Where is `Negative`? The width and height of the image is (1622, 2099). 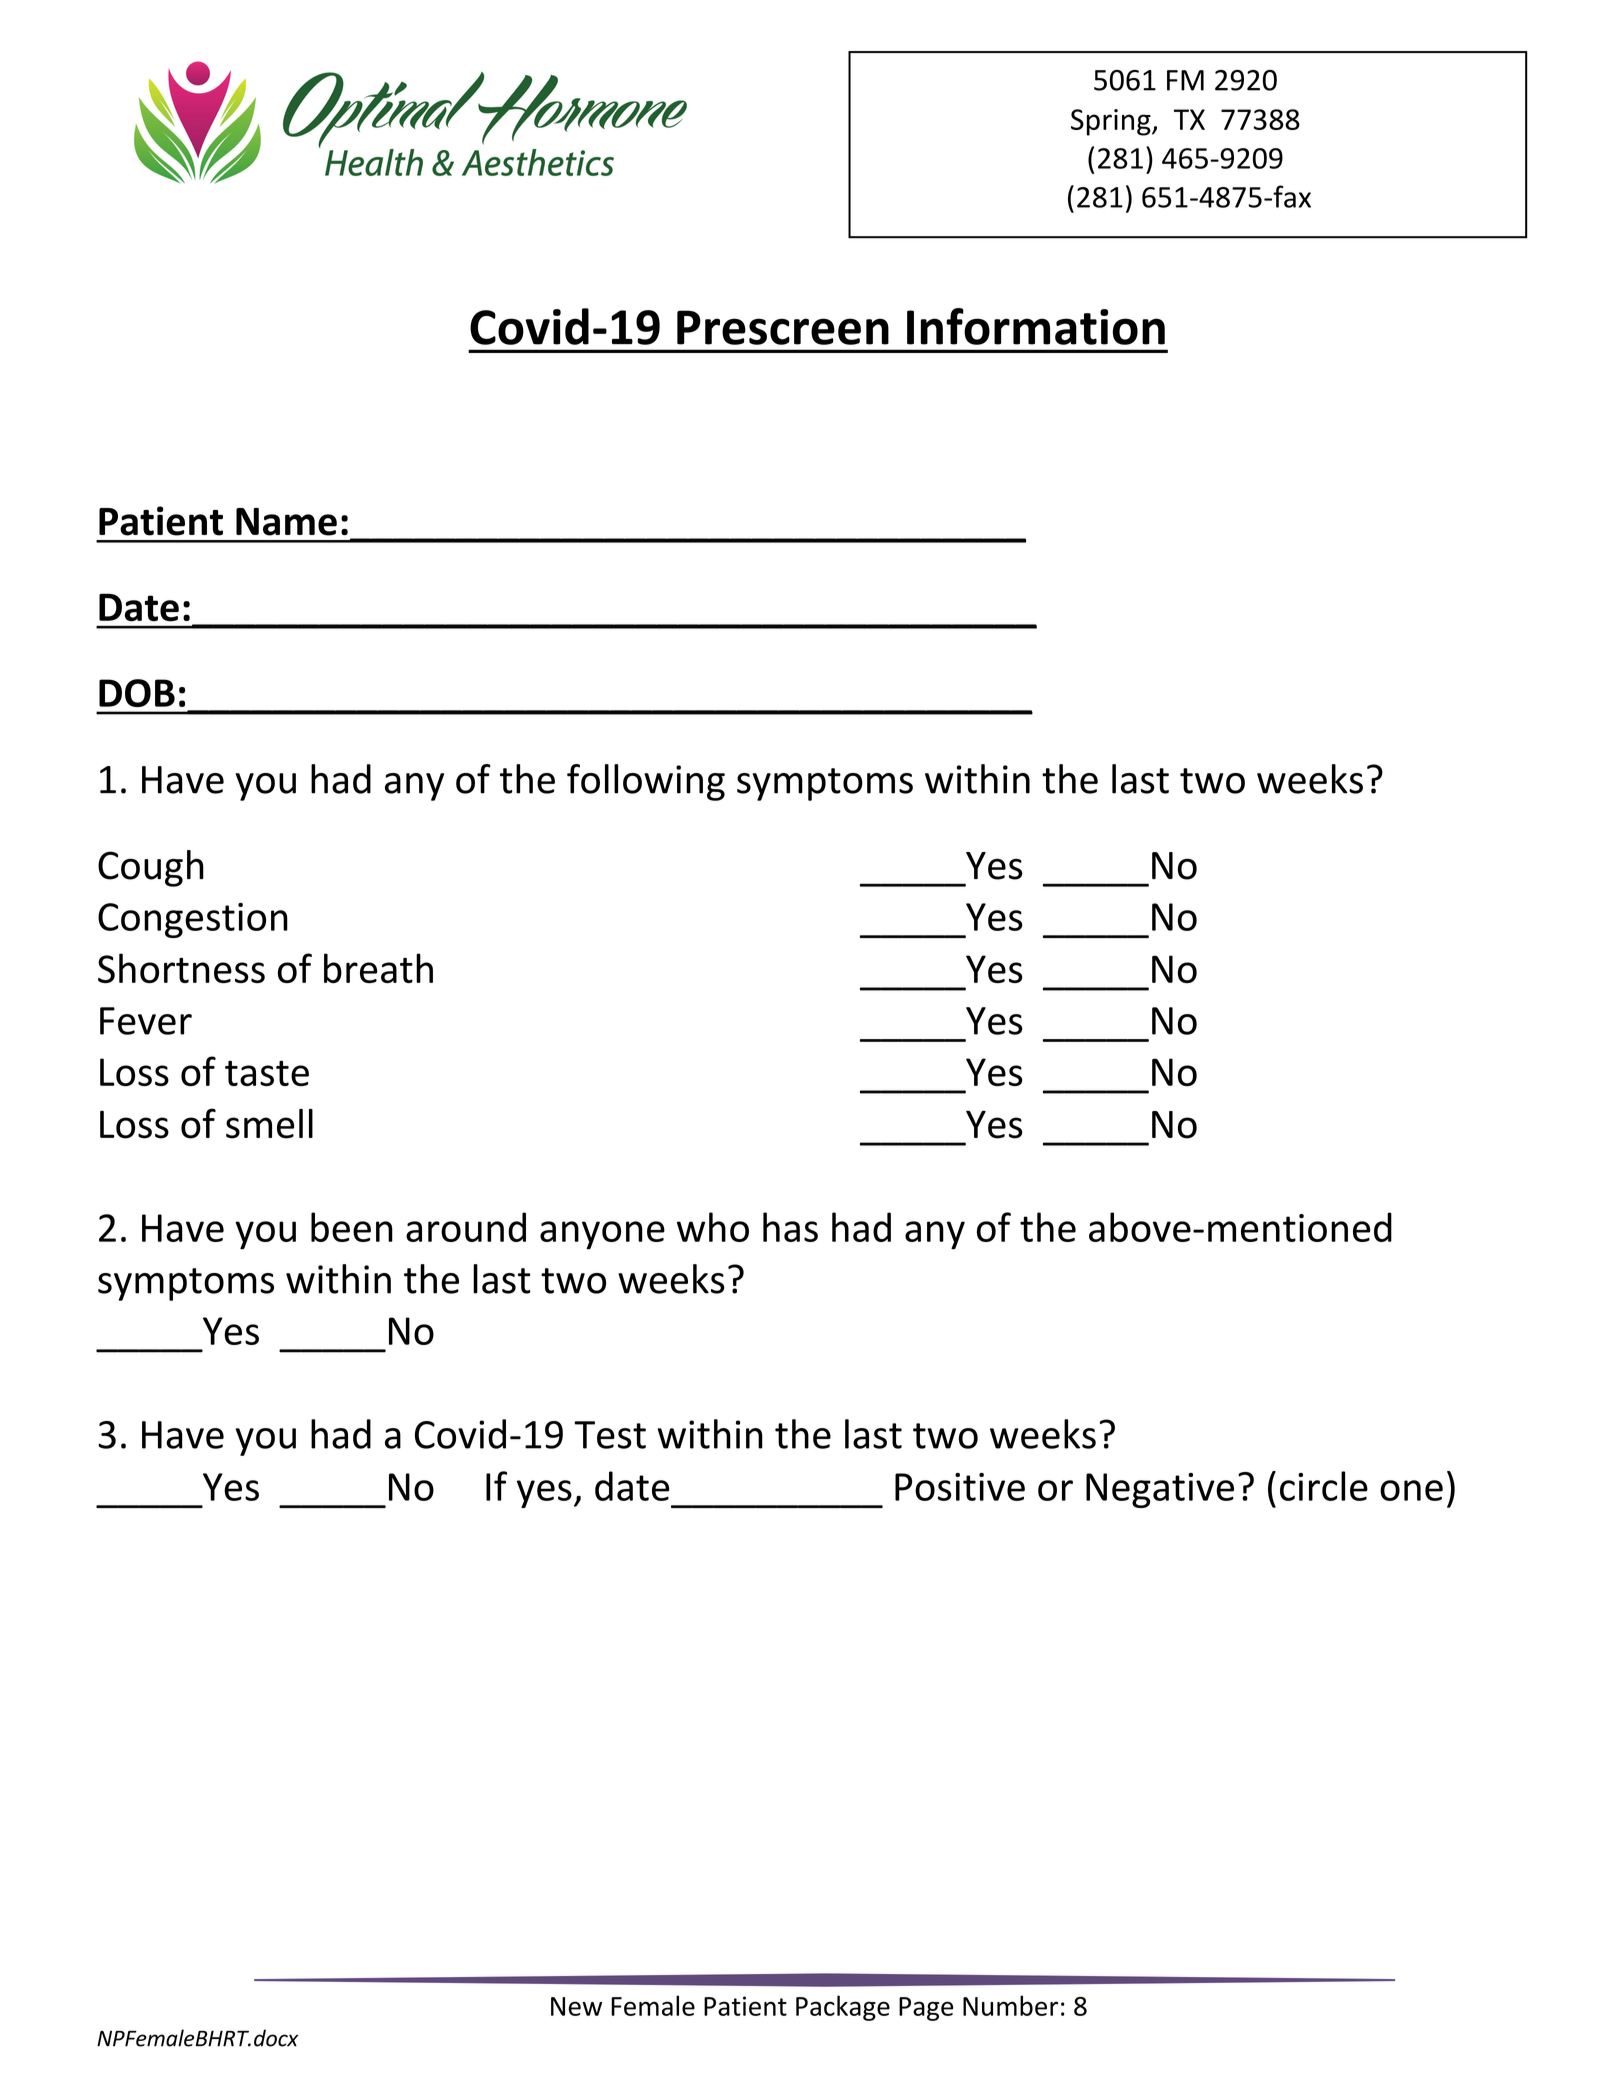 Negative is located at coordinates (1160, 1490).
